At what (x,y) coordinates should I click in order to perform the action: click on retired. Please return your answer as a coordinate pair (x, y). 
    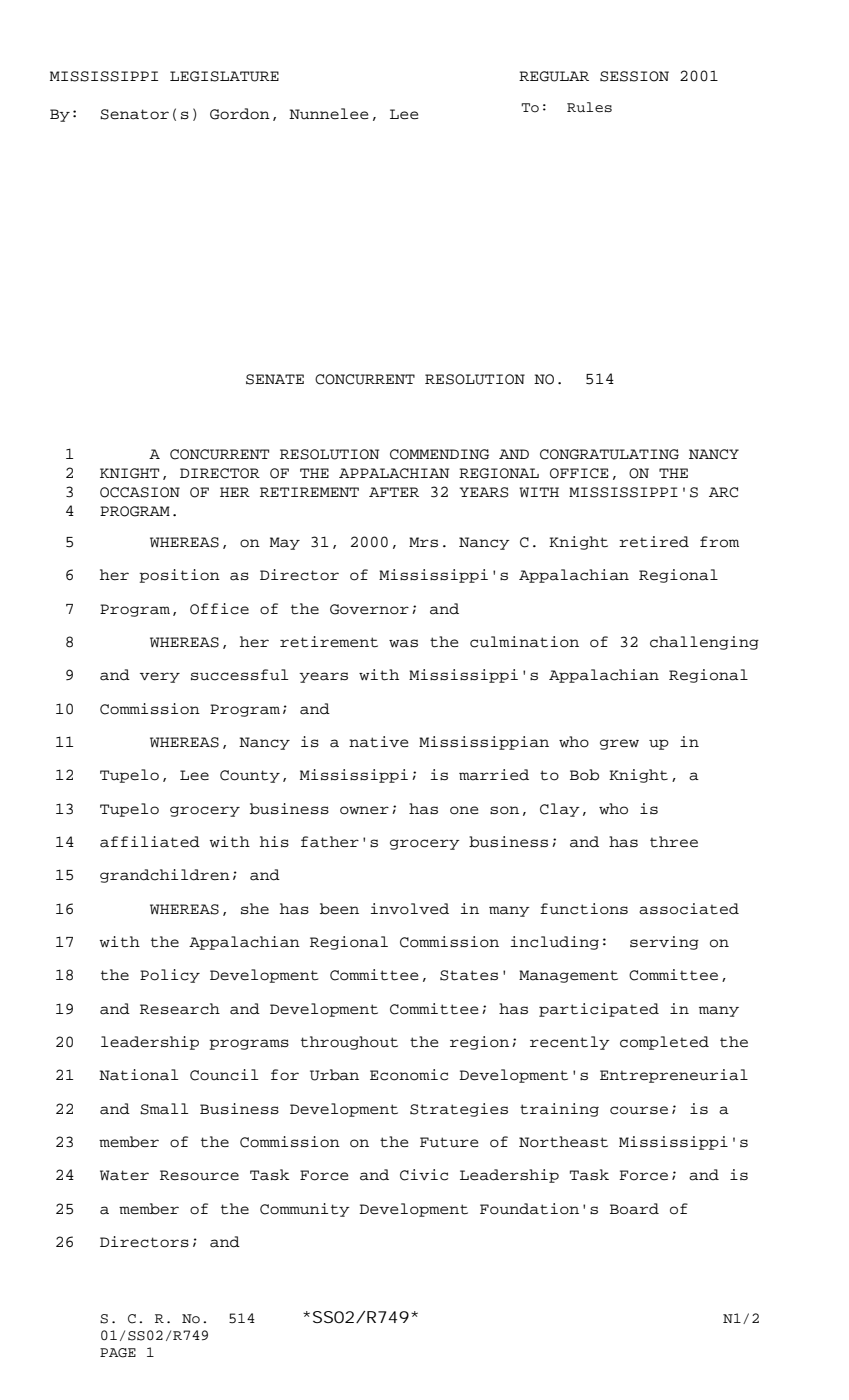
    Looking at the image, I should click on (654, 542).
